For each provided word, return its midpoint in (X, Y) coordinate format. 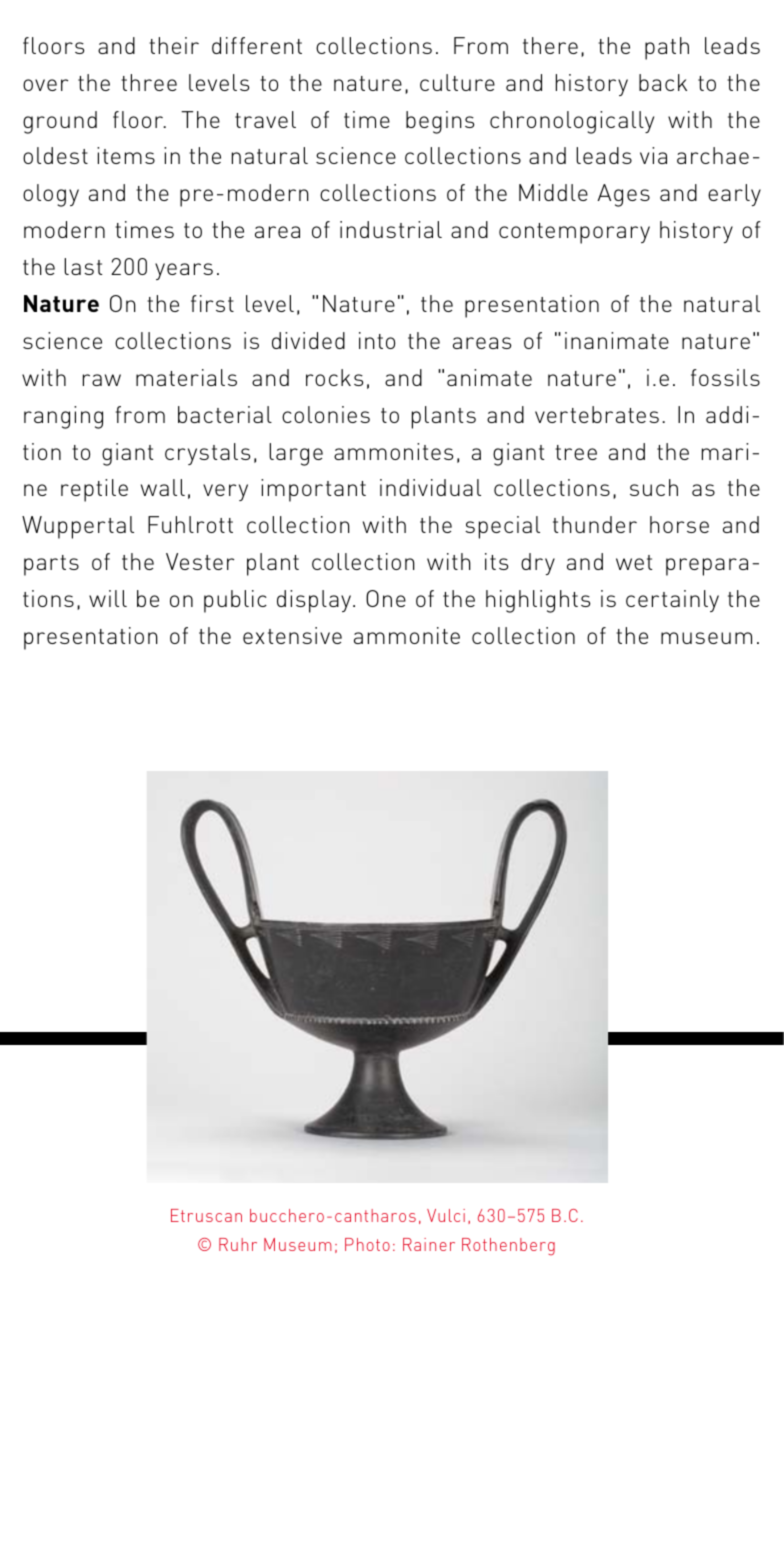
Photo (367, 1244)
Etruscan (206, 1215)
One (386, 598)
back (663, 82)
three (149, 82)
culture (457, 82)
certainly (672, 601)
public (235, 601)
